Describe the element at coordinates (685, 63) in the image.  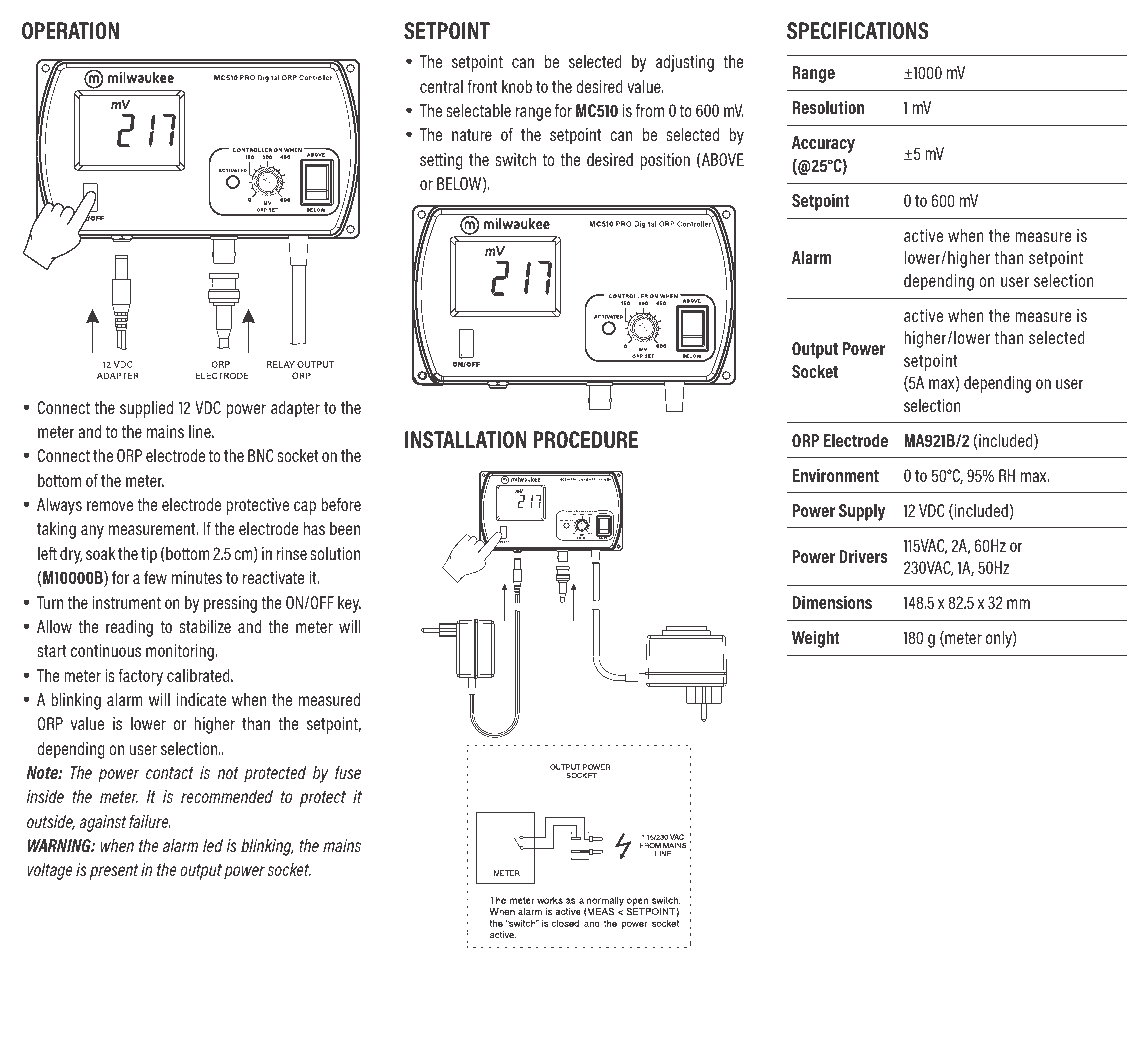
I see `adjusting` at that location.
